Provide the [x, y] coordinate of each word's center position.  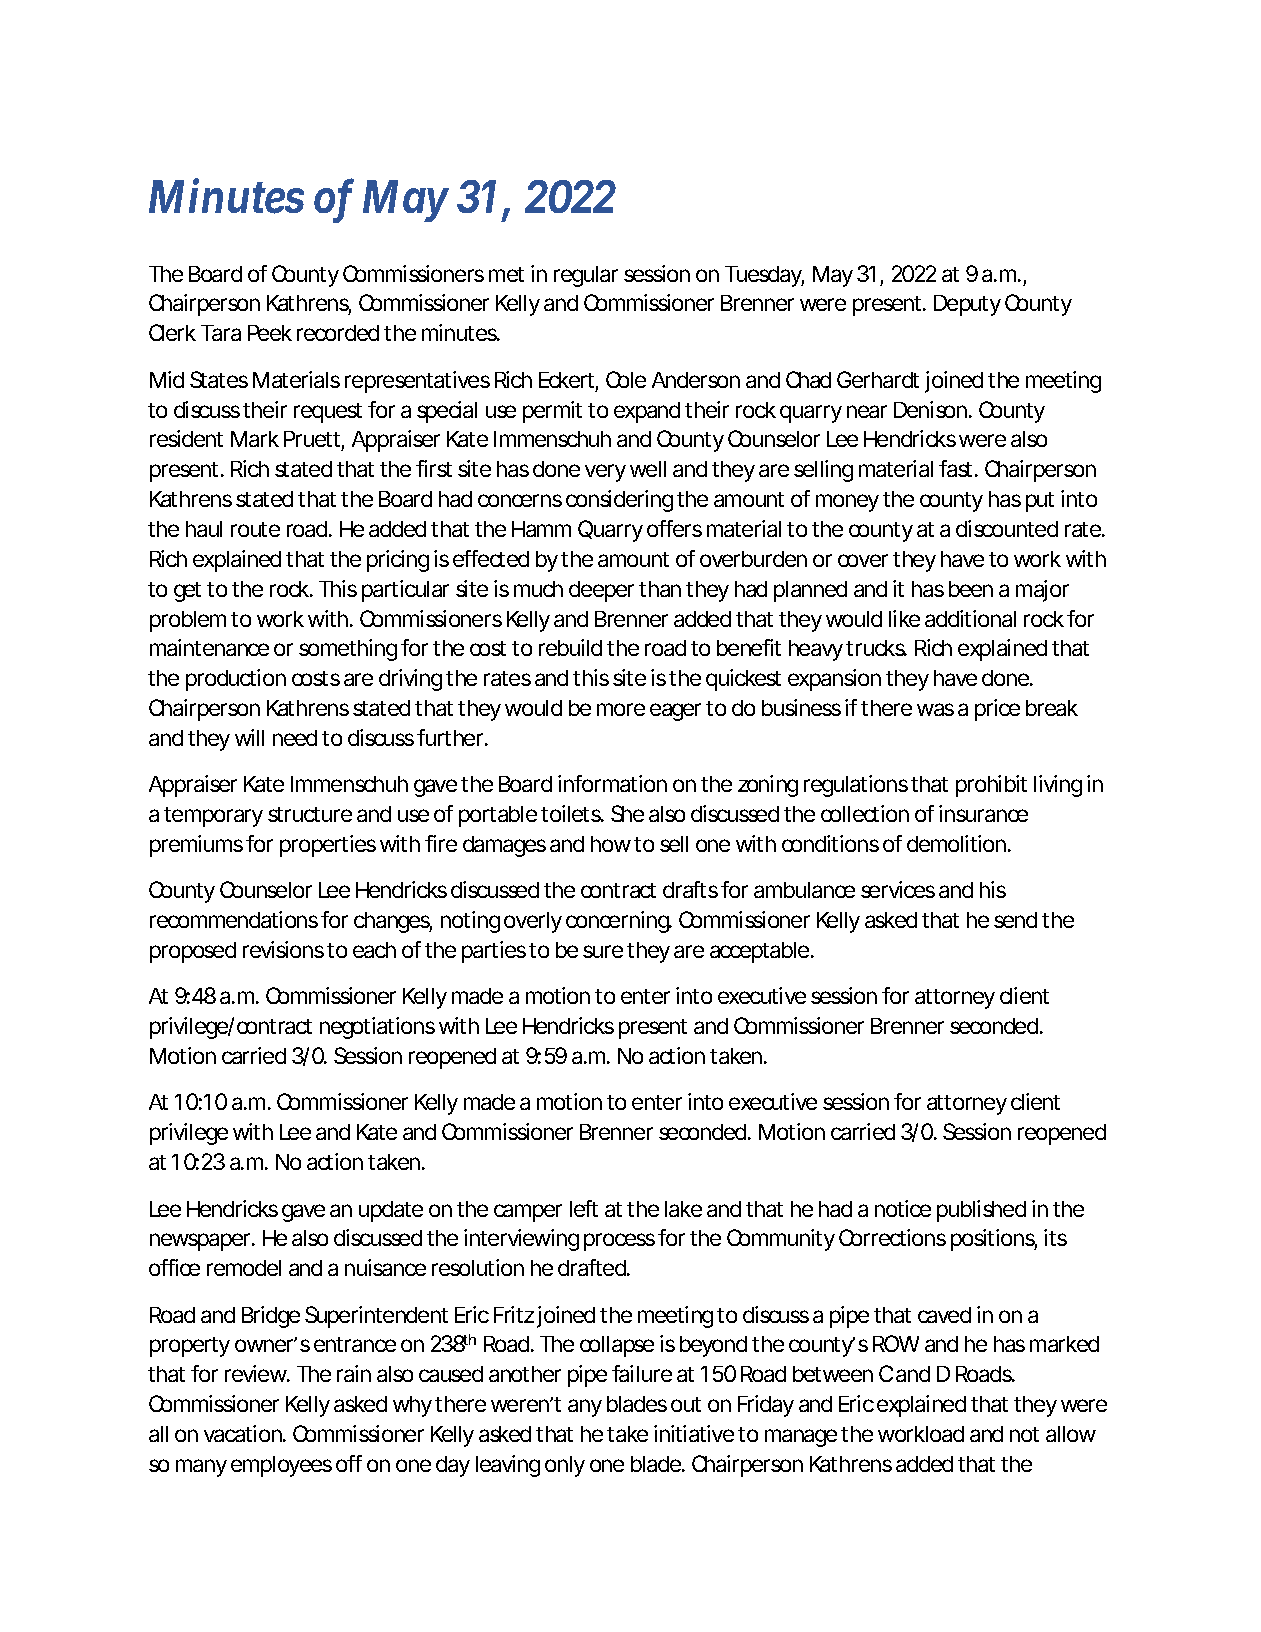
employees [281, 1466]
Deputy [967, 305]
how [611, 844]
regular [586, 276]
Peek [270, 333]
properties [328, 846]
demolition [956, 843]
